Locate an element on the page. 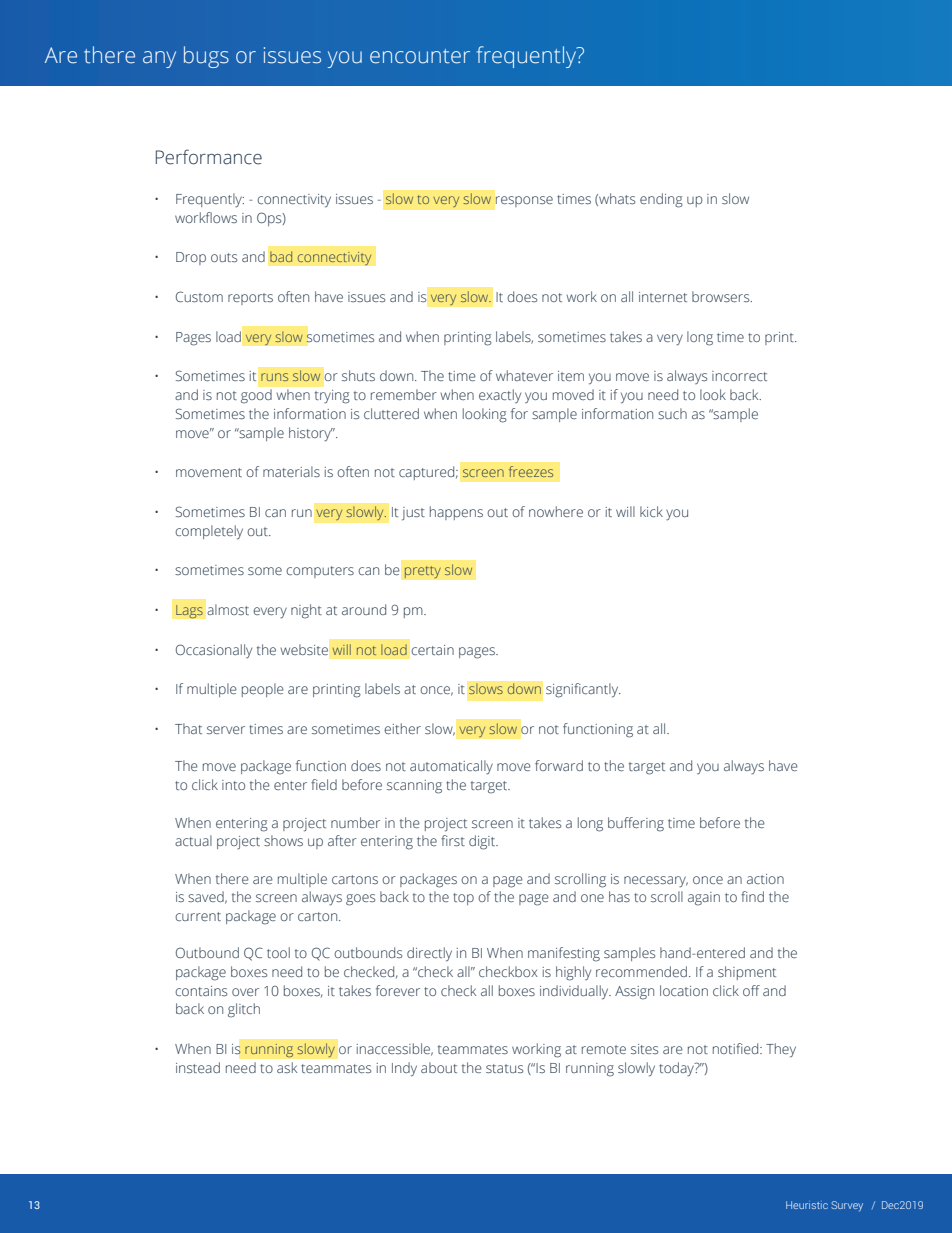  bugs is located at coordinates (206, 57).
